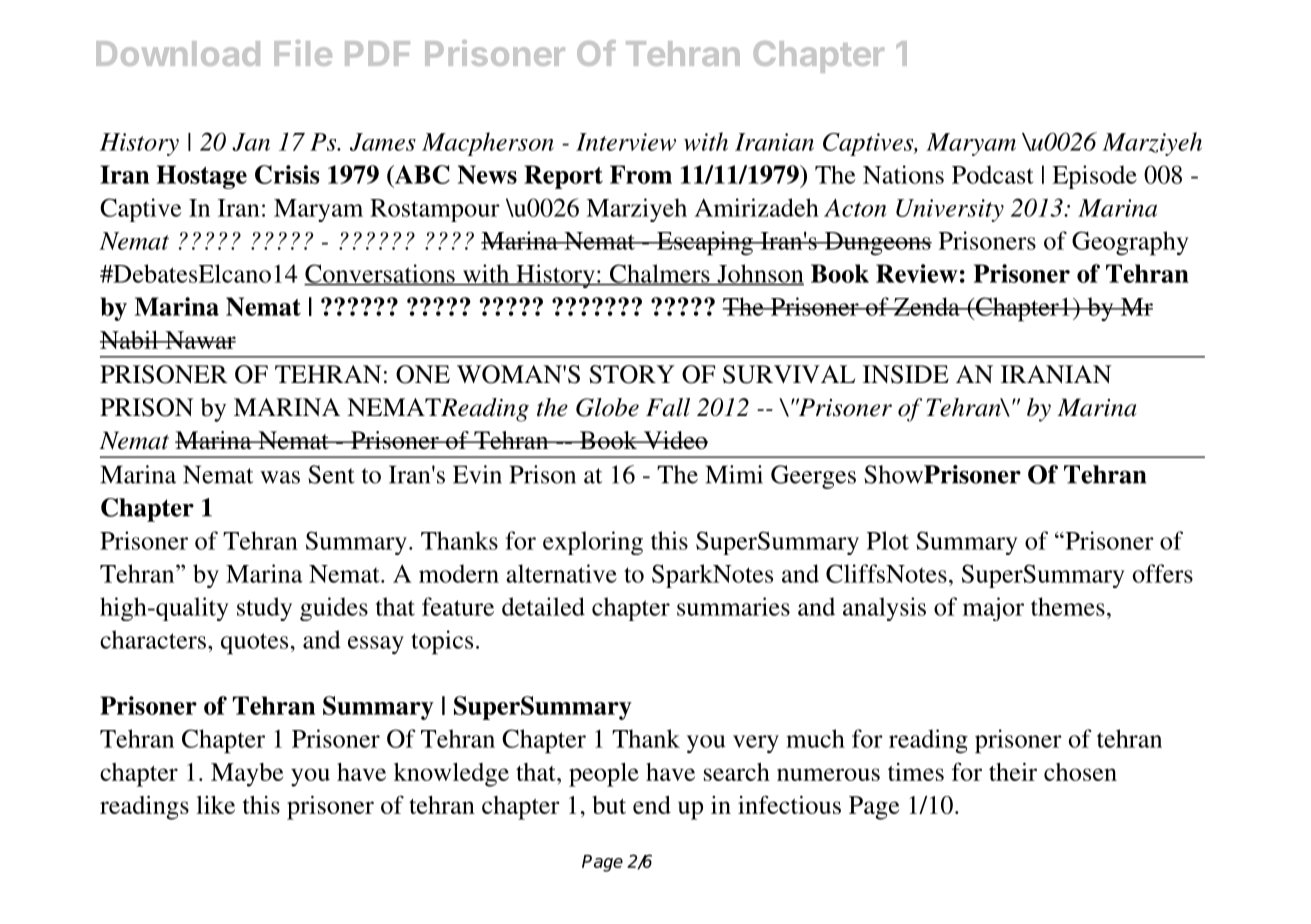  I want to click on File, so click(303, 53).
